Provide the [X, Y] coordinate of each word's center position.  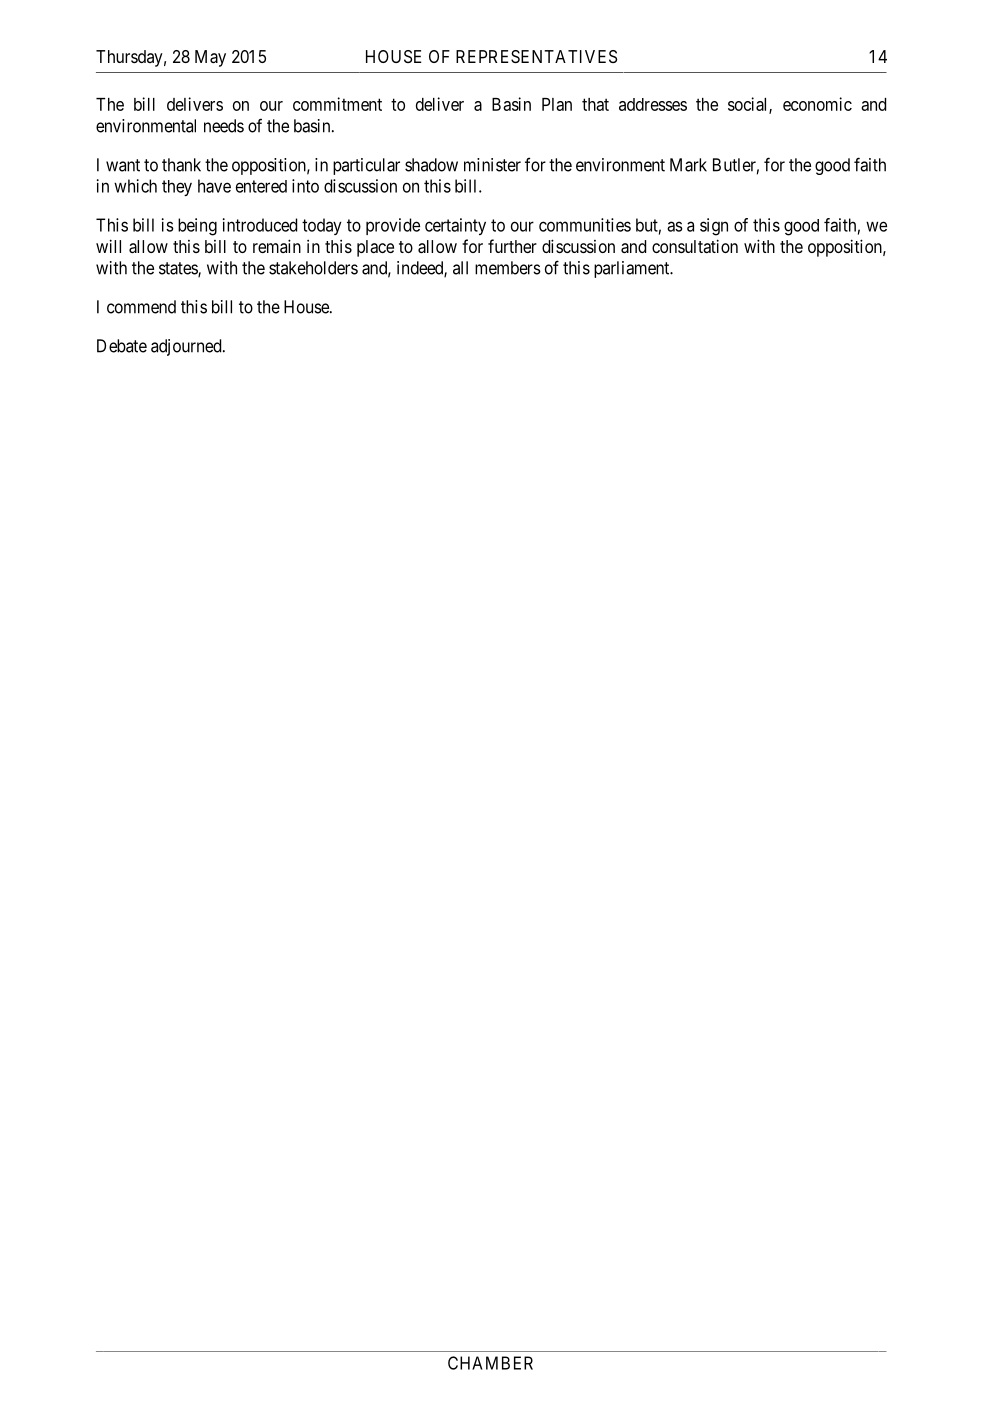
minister [492, 165]
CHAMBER [490, 1363]
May [210, 58]
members [508, 268]
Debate [122, 346]
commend [141, 307]
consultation [695, 246]
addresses [653, 104]
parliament [633, 269]
